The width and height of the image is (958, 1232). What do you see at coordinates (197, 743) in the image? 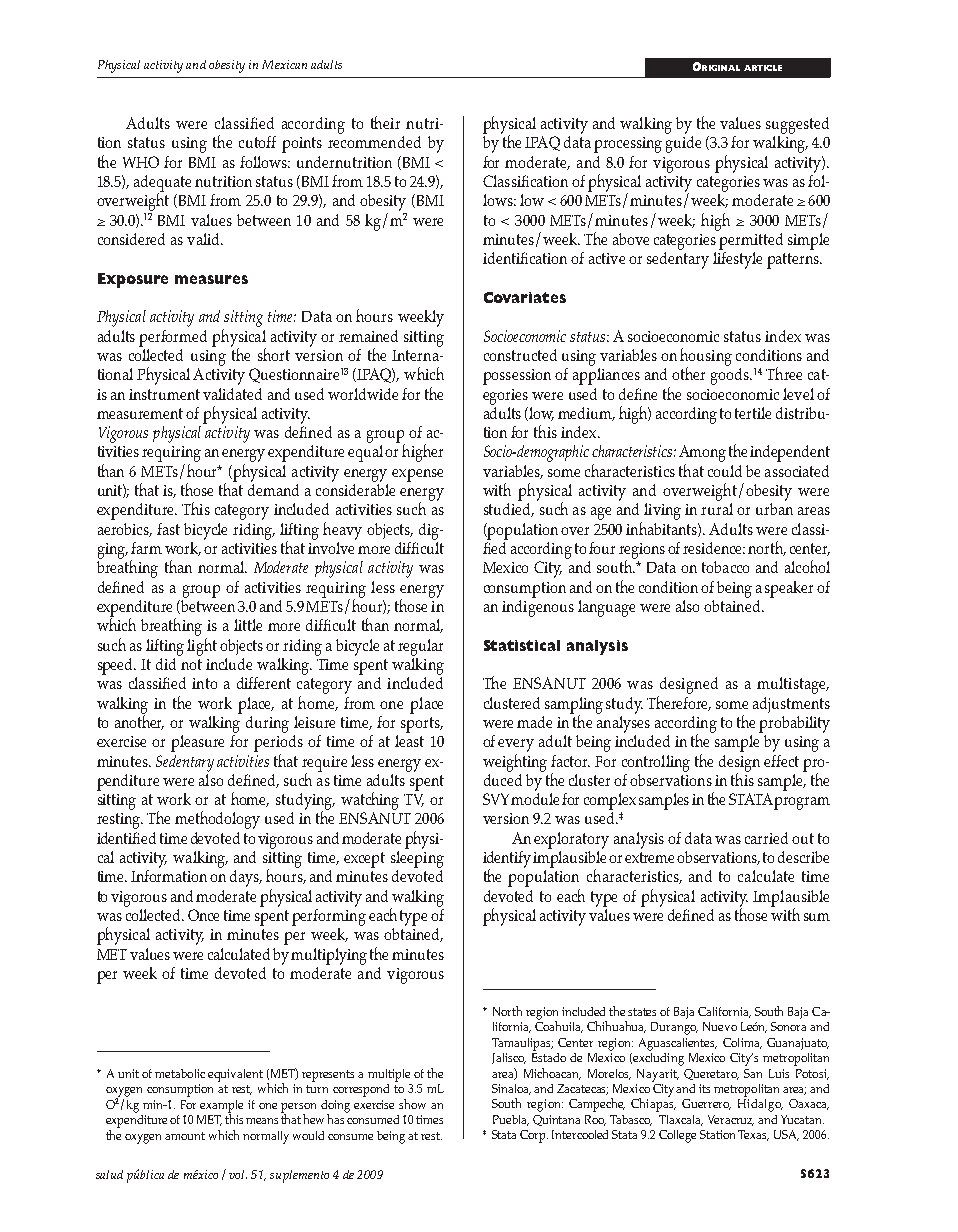
I see `pleasure` at bounding box center [197, 743].
